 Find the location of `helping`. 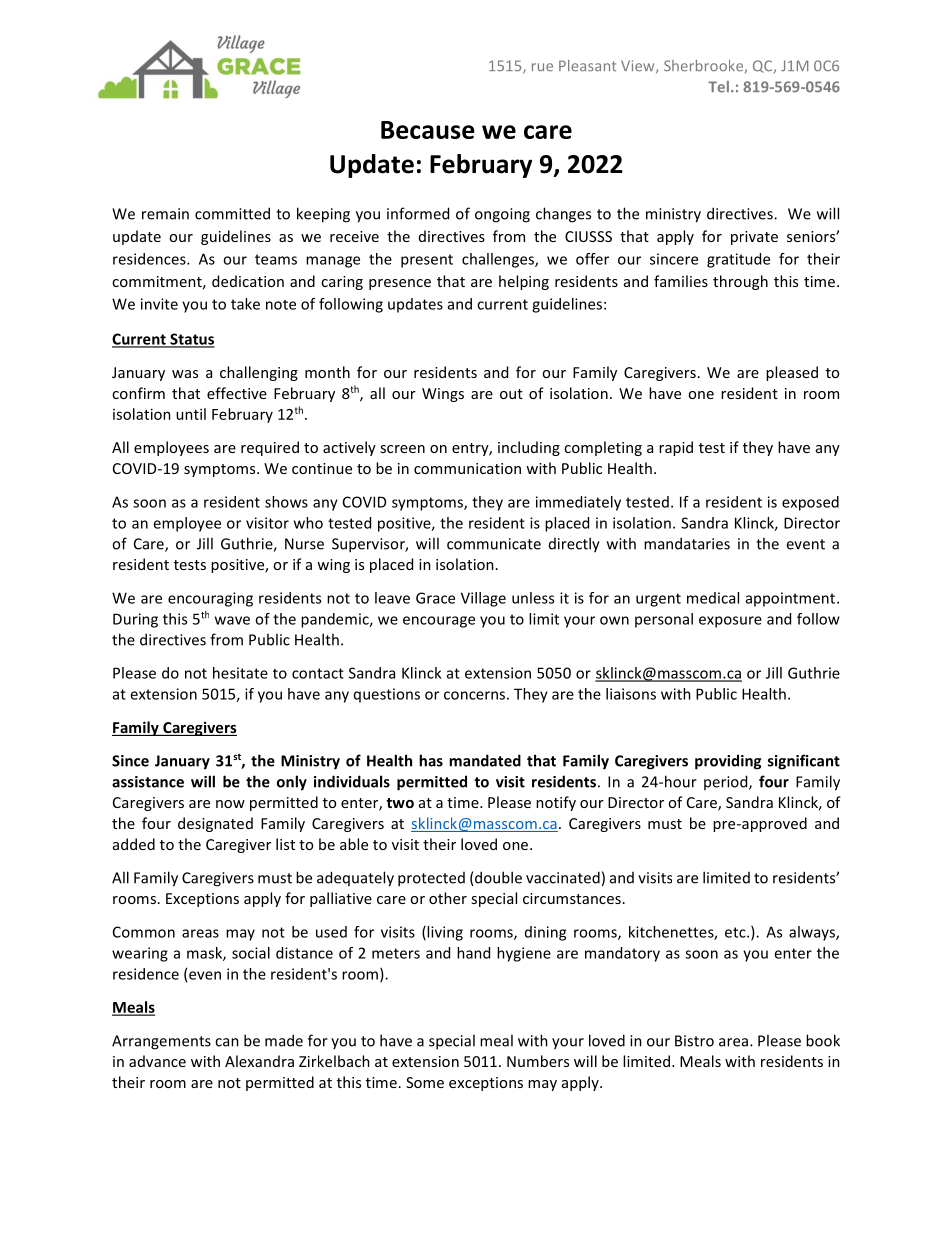

helping is located at coordinates (524, 282).
